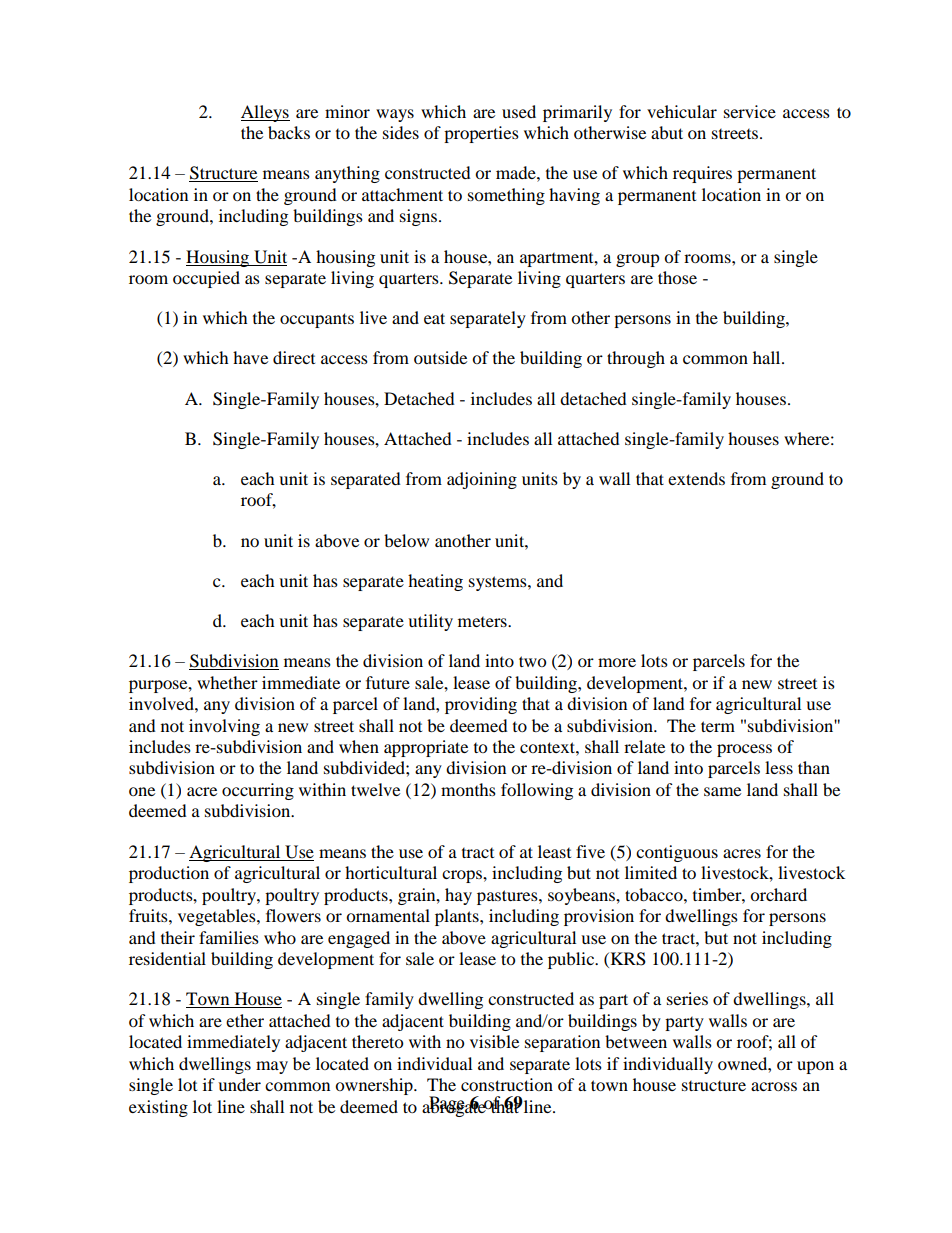 This screenshot has width=952, height=1233. What do you see at coordinates (483, 622) in the screenshot?
I see `meters` at bounding box center [483, 622].
